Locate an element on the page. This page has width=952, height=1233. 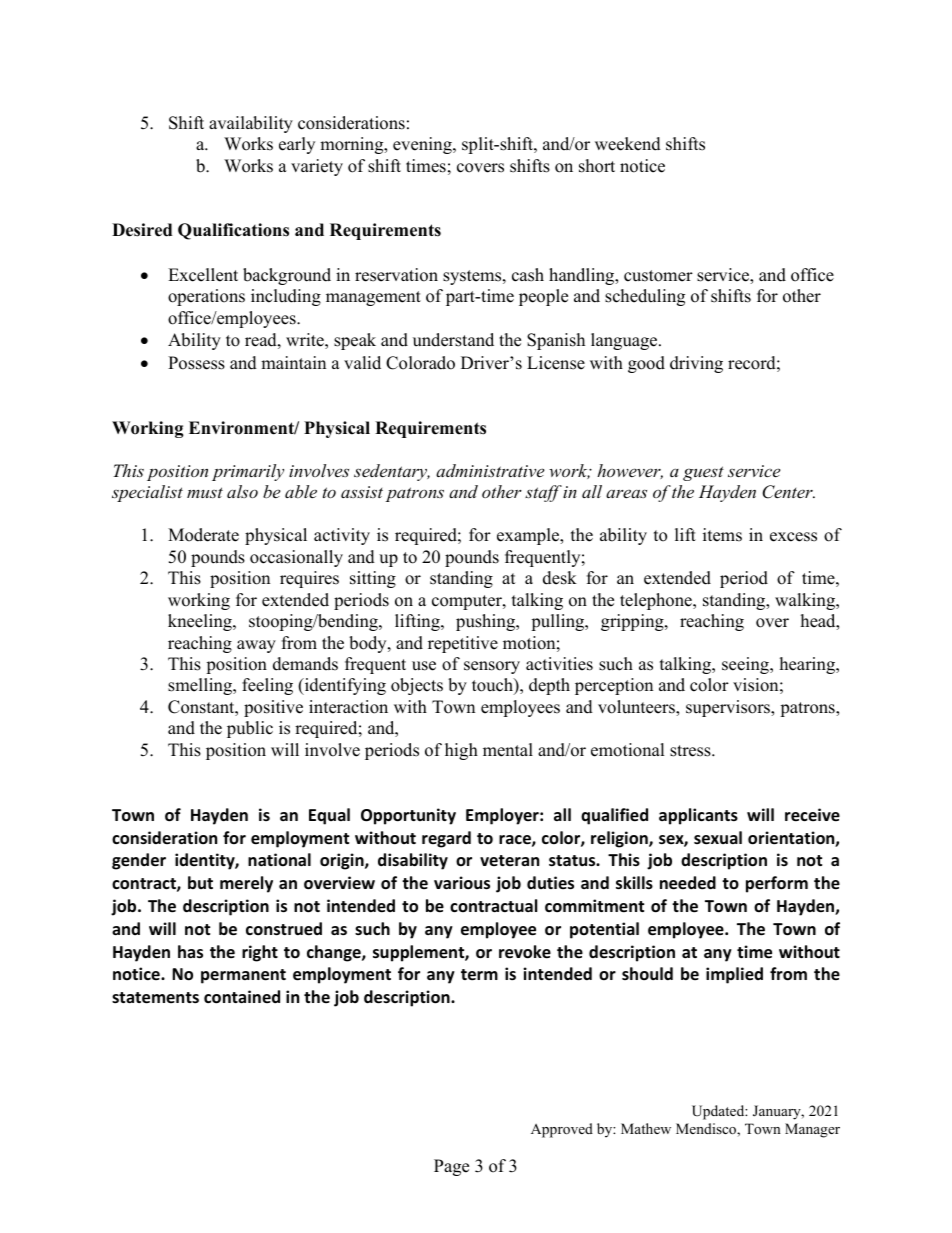
contained is located at coordinates (242, 997).
